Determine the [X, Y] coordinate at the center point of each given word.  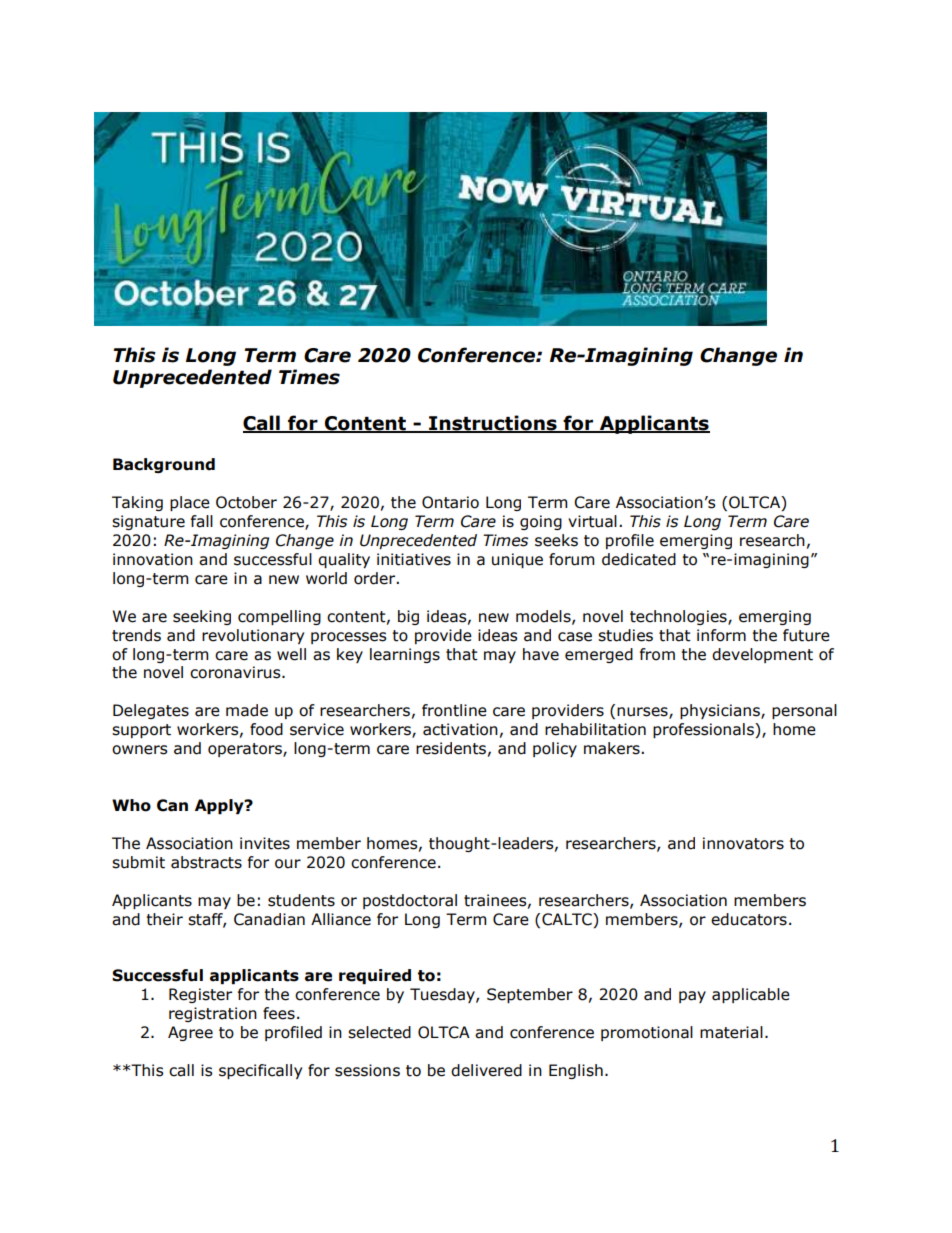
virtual [592, 521]
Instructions [493, 424]
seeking [202, 617]
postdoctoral [410, 901]
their [164, 919]
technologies [679, 617]
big [408, 617]
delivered [486, 1070]
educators [749, 919]
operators [246, 750]
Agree [190, 1033]
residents [451, 748]
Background [164, 465]
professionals [704, 730]
